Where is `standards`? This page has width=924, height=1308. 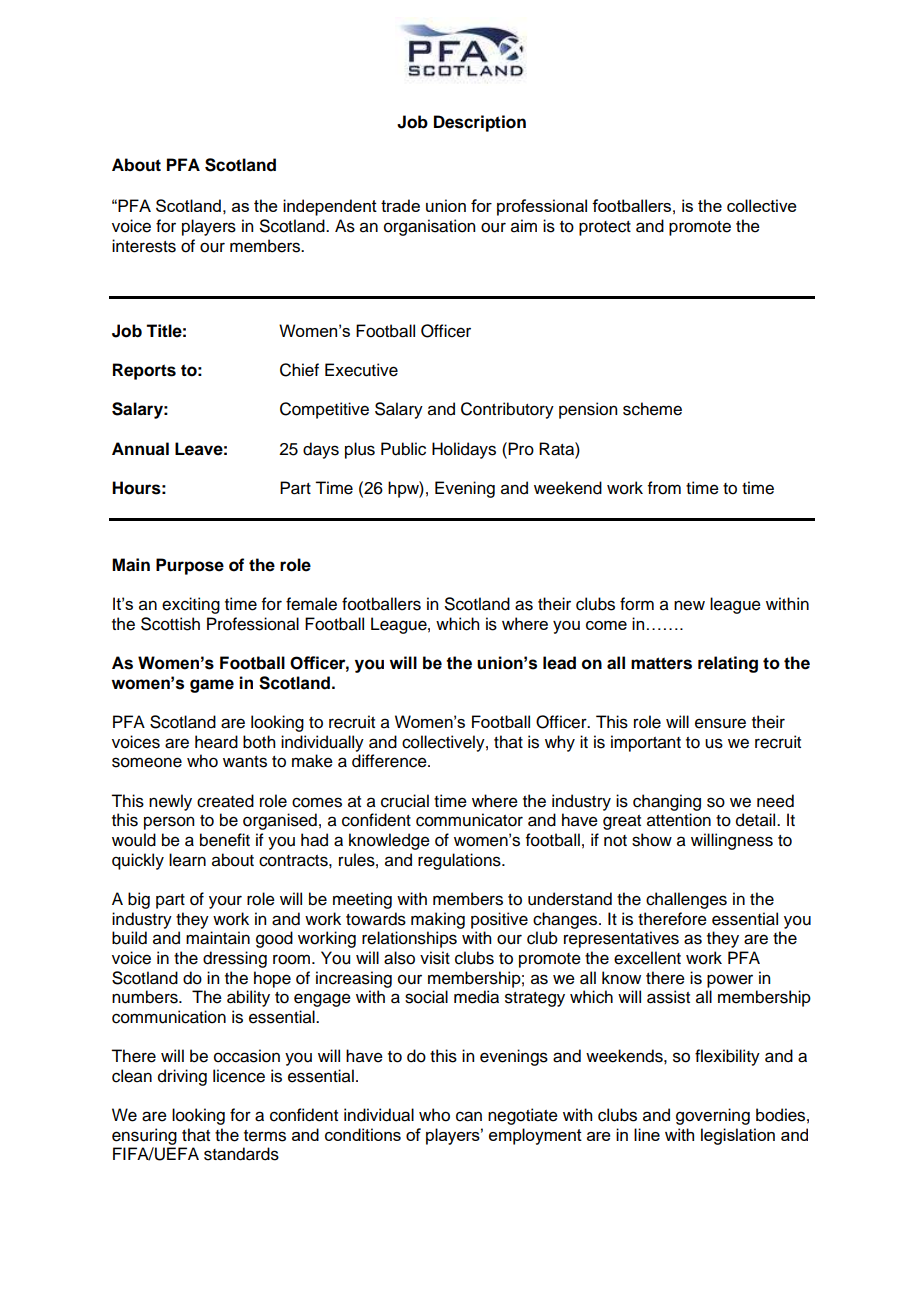
standards is located at coordinates (241, 1154).
